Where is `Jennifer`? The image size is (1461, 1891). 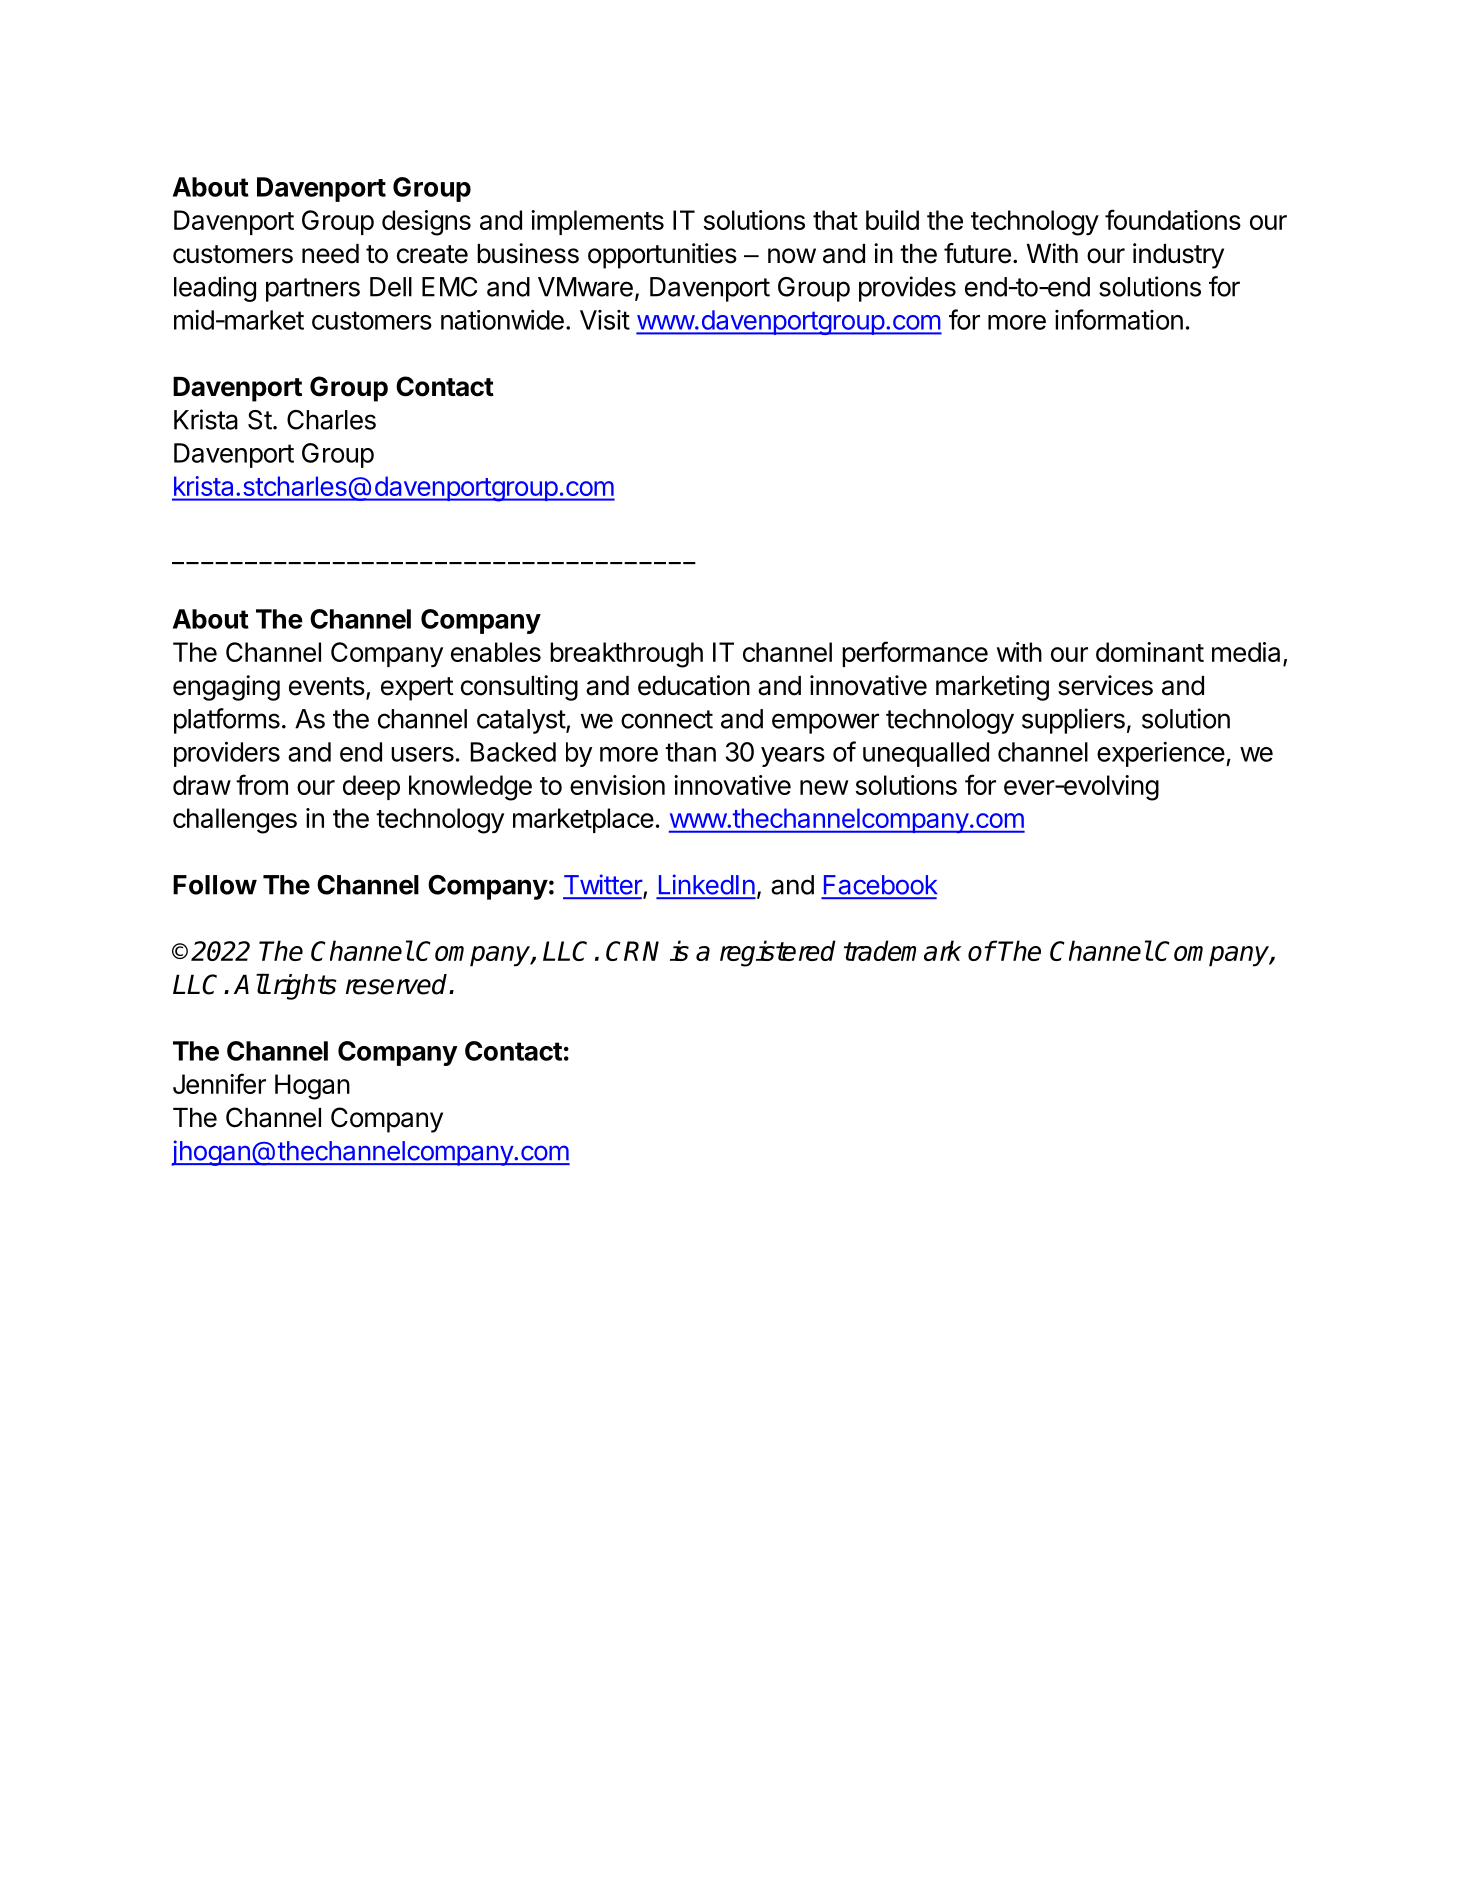
Jennifer is located at coordinates (219, 1083).
